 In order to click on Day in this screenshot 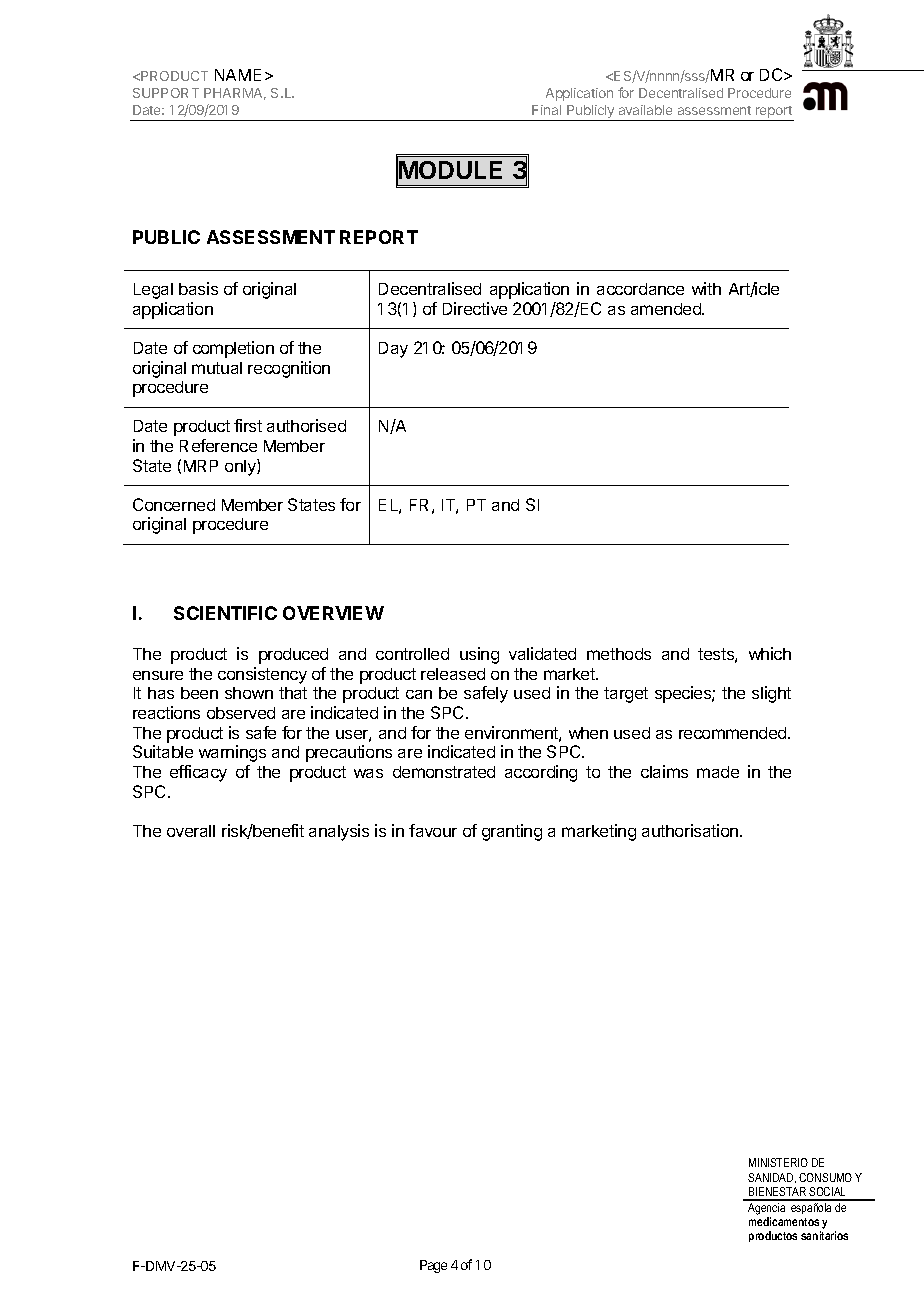, I will do `click(393, 350)`.
